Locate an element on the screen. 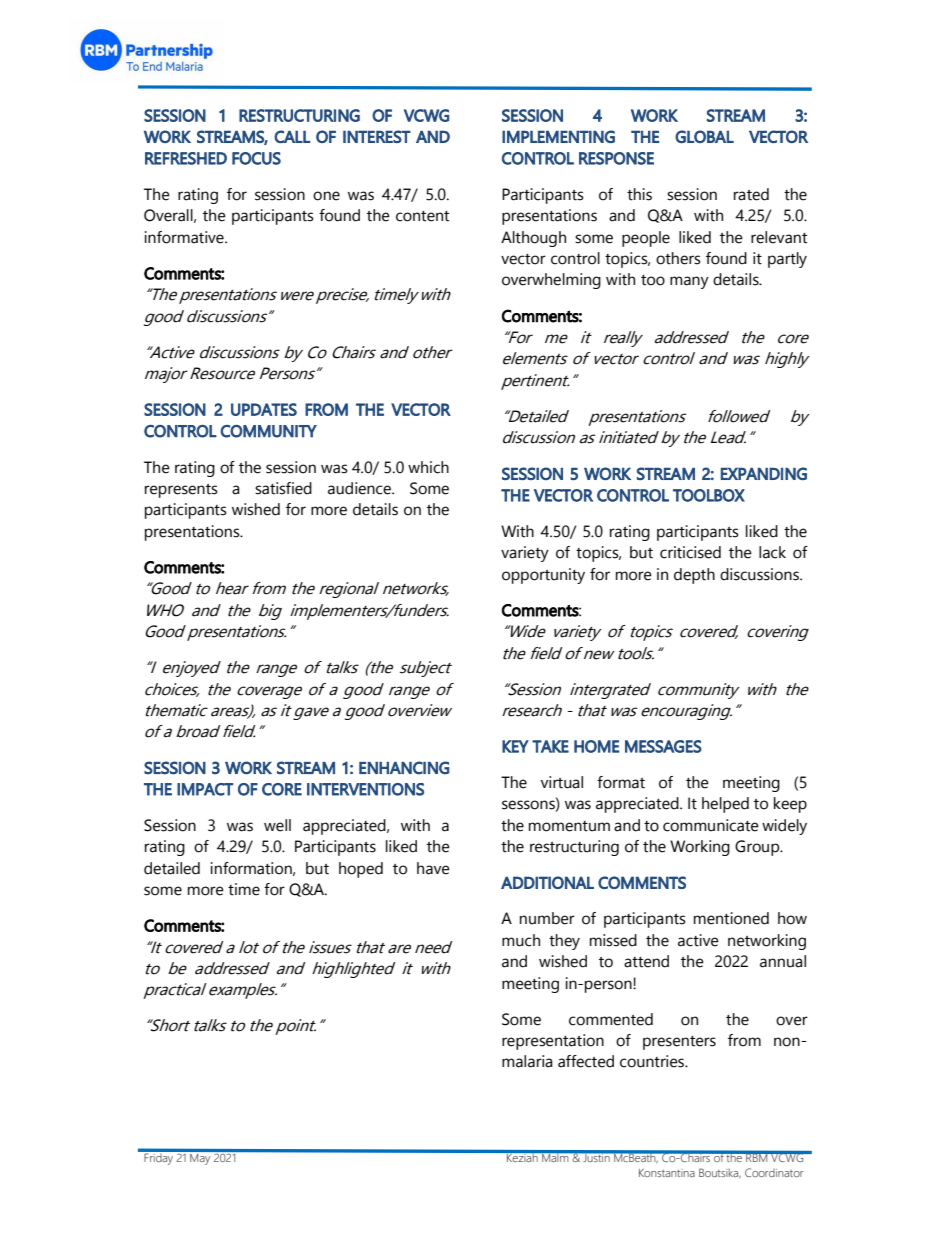 Image resolution: width=952 pixels, height=1233 pixels. opportunity is located at coordinates (543, 576).
